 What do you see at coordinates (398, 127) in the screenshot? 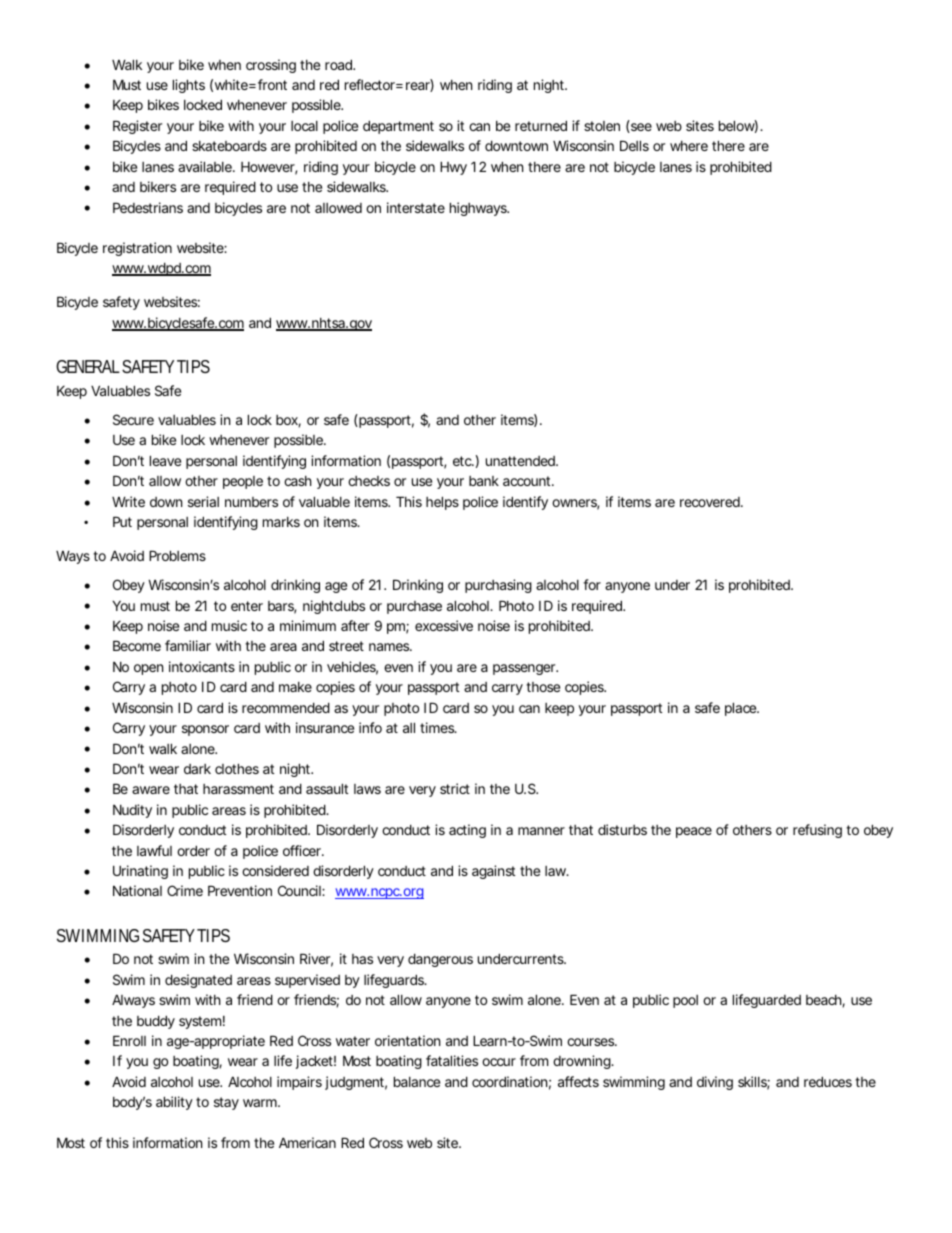
I see `department` at bounding box center [398, 127].
